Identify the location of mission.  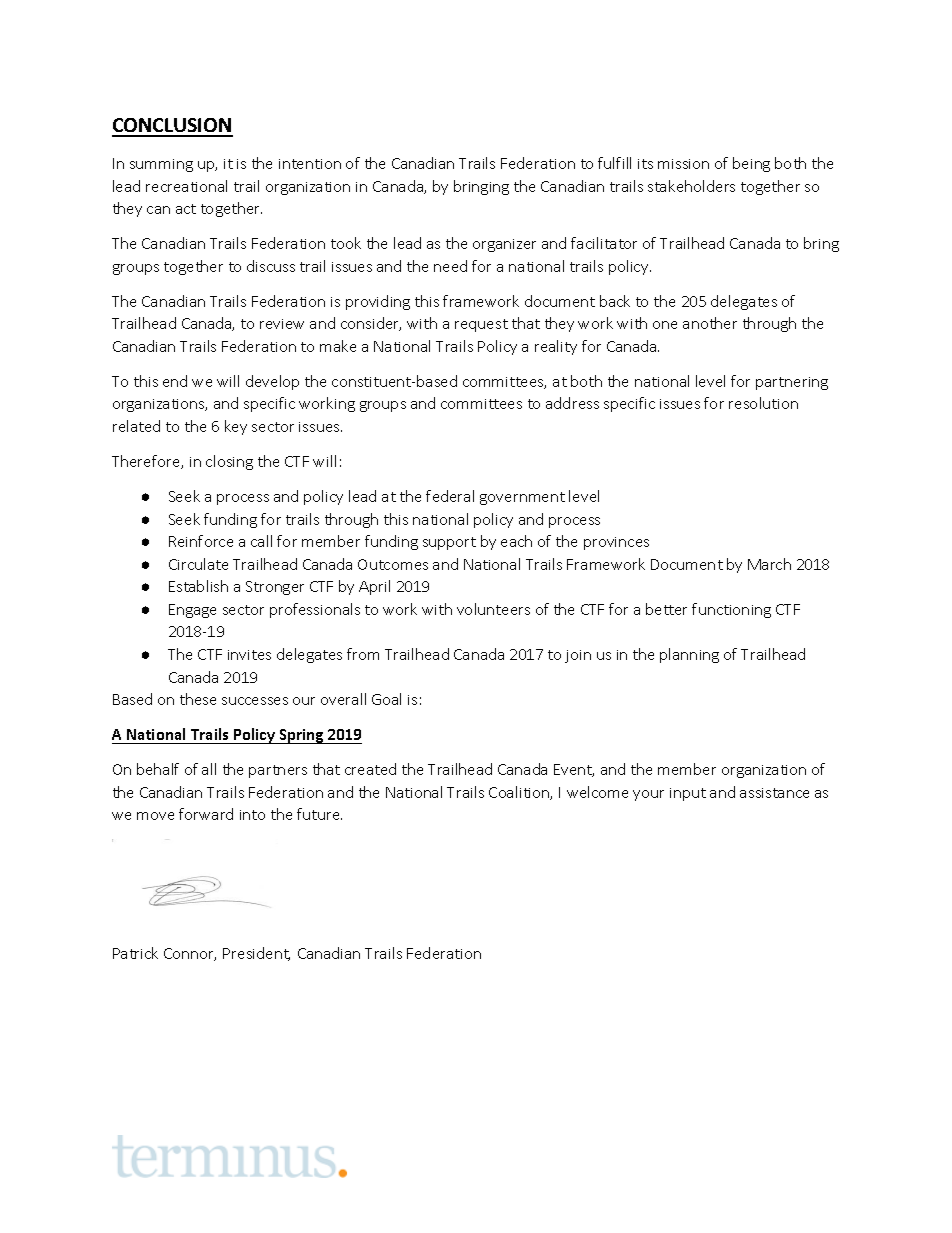
(683, 164).
